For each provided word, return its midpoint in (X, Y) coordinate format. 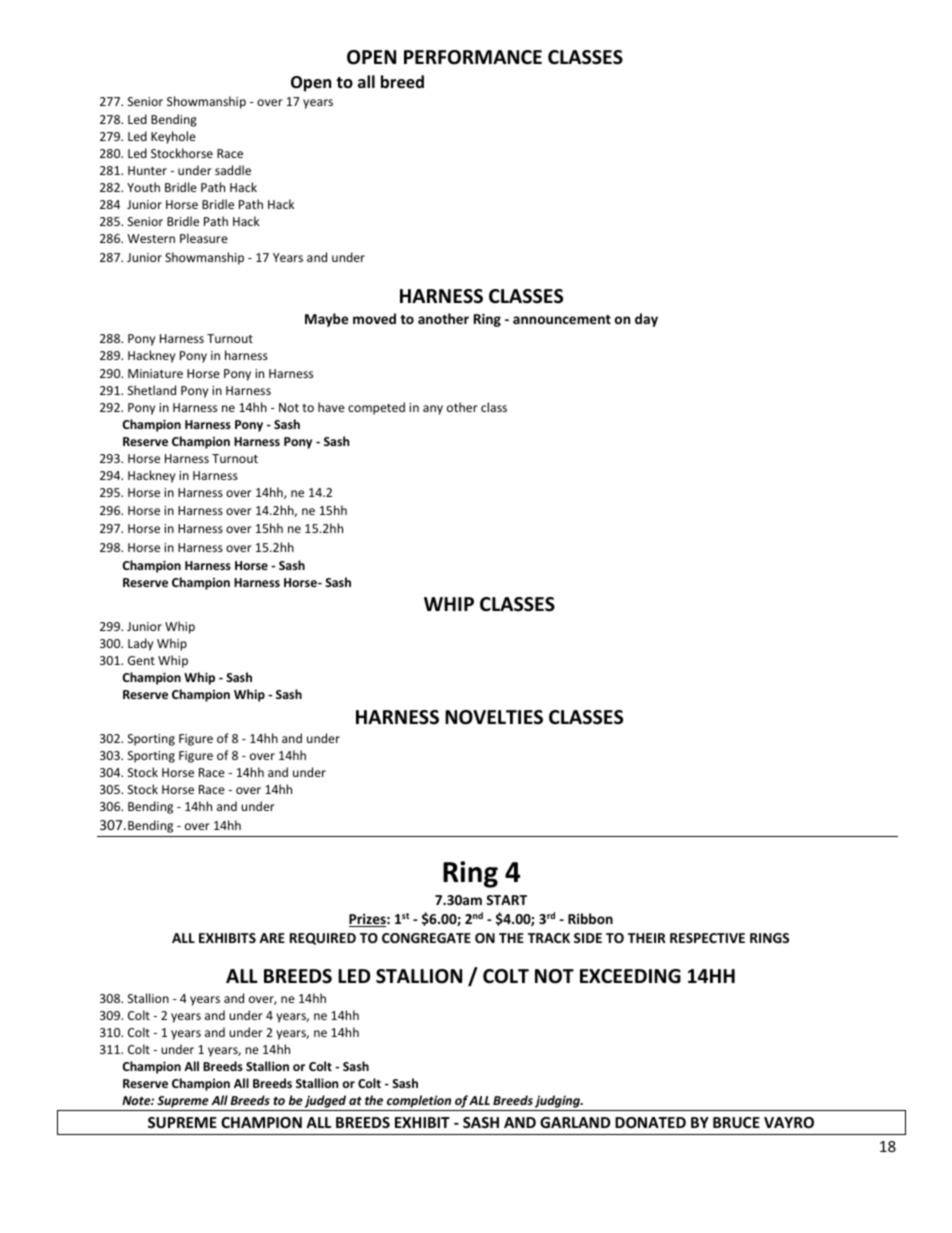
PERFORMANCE (473, 57)
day (646, 320)
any (433, 410)
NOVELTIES (494, 717)
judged (325, 1103)
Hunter (147, 170)
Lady (140, 644)
